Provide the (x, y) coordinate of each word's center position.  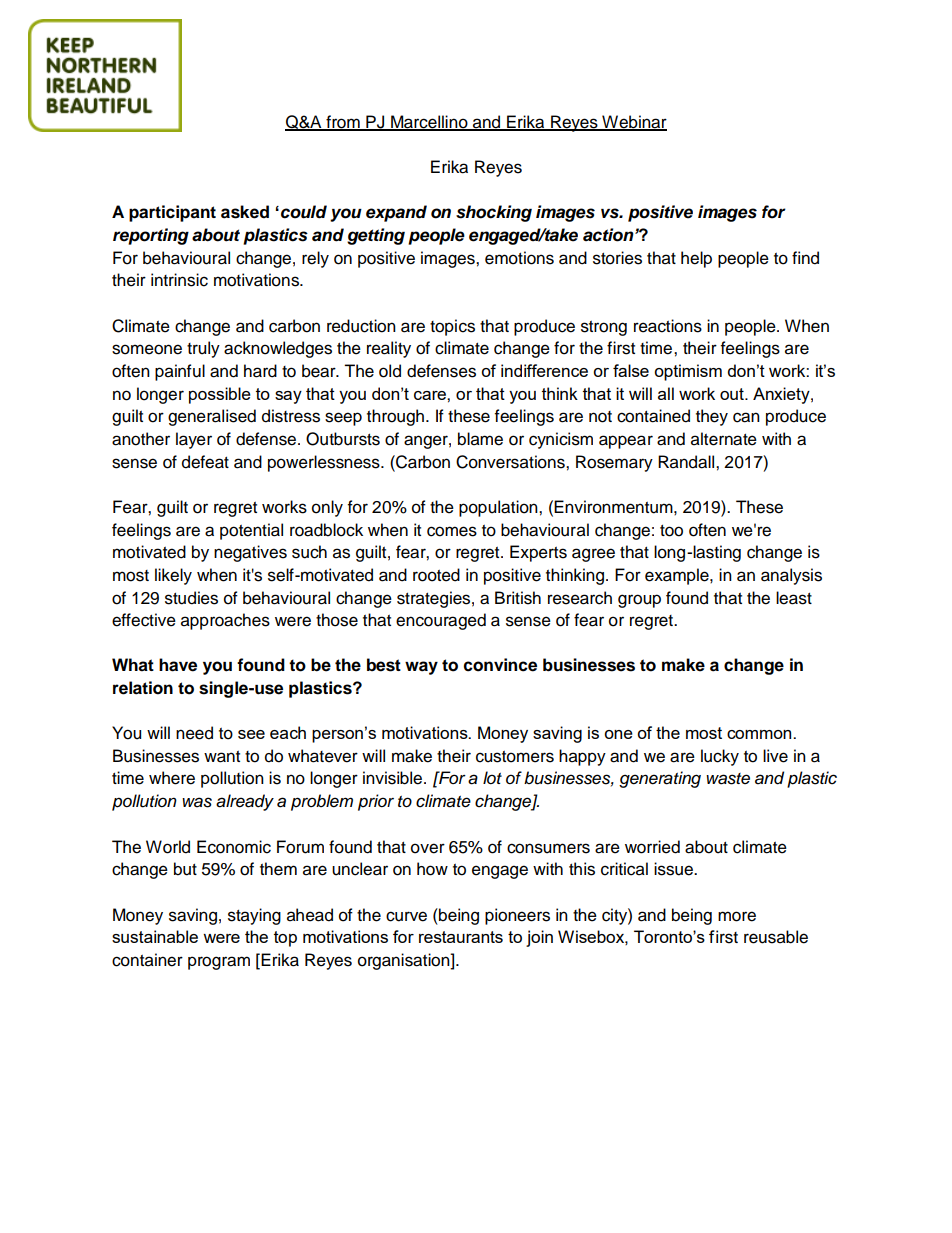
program (219, 963)
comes (452, 531)
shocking (494, 213)
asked (245, 212)
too (671, 531)
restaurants (461, 937)
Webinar (633, 123)
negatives (250, 553)
